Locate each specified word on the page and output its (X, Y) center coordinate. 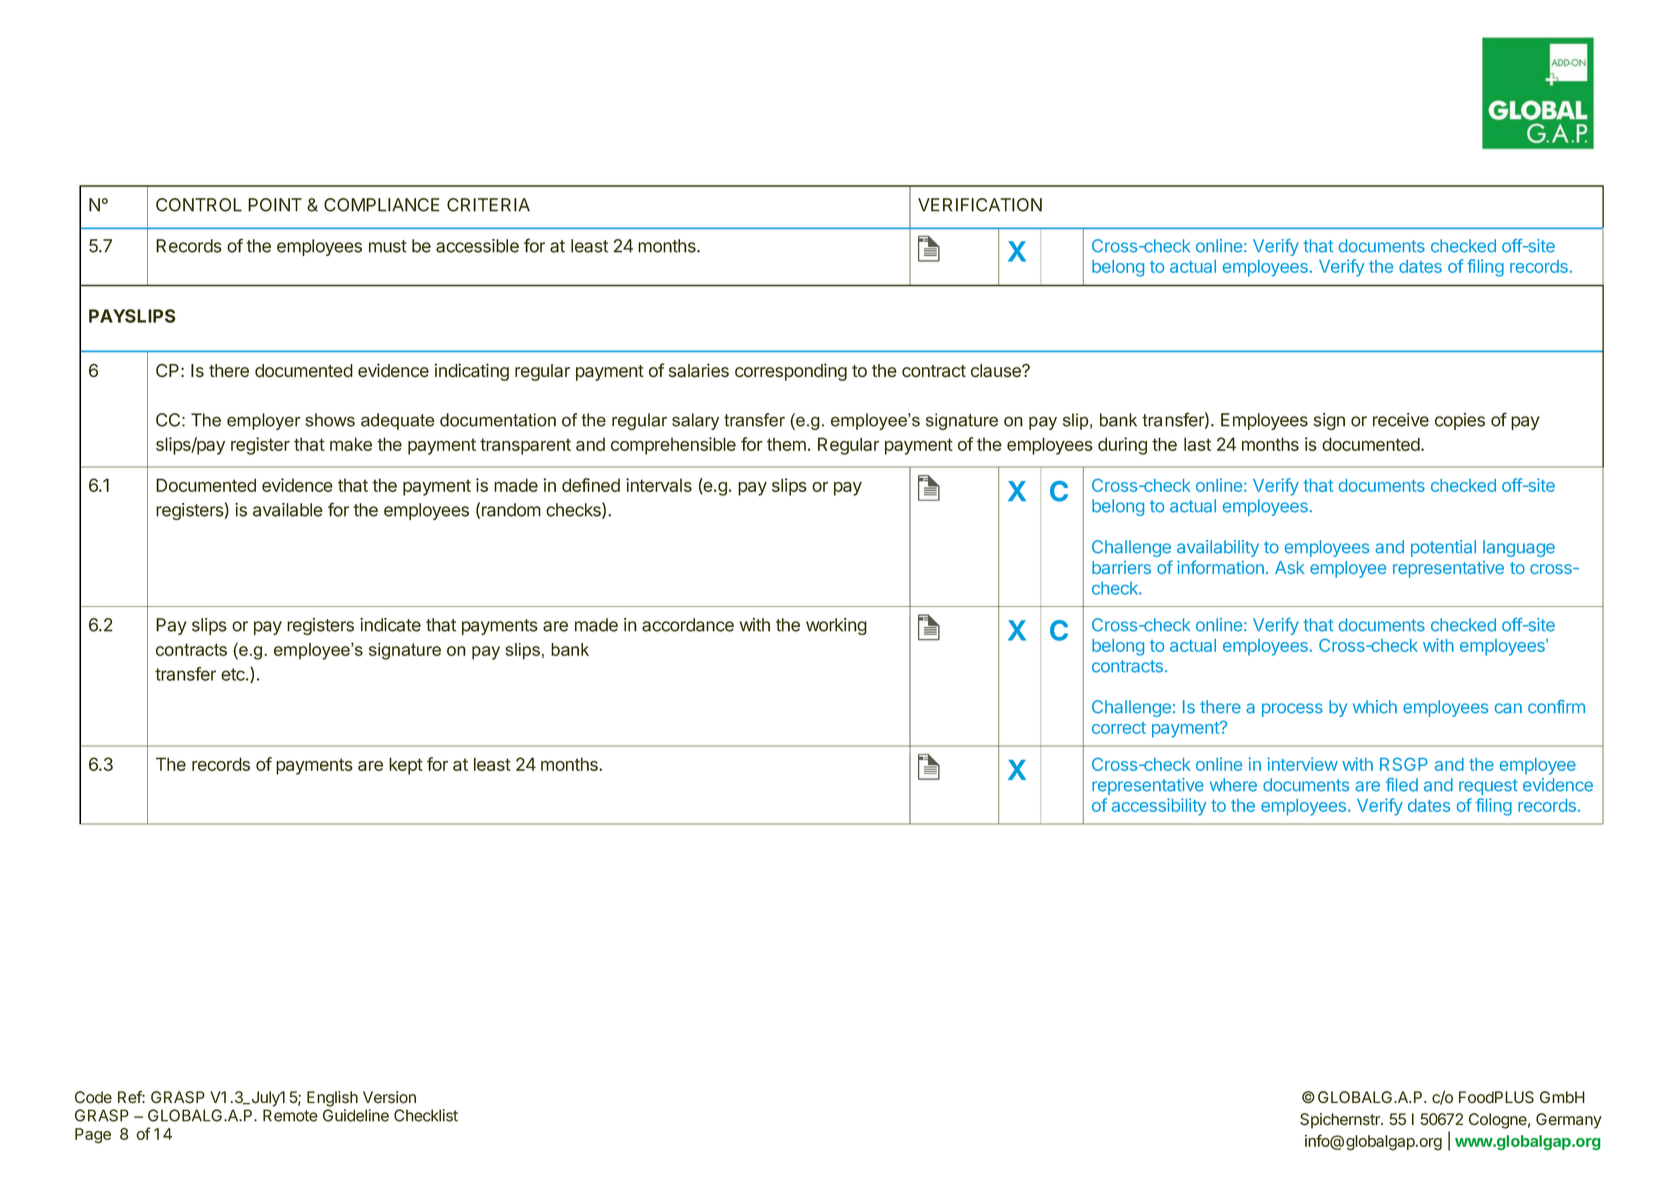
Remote (290, 1115)
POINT (275, 205)
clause (997, 371)
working (836, 626)
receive (1401, 420)
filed (1402, 785)
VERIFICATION (980, 205)
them (786, 444)
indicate (390, 625)
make (351, 444)
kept (406, 766)
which (1375, 707)
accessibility (1159, 807)
